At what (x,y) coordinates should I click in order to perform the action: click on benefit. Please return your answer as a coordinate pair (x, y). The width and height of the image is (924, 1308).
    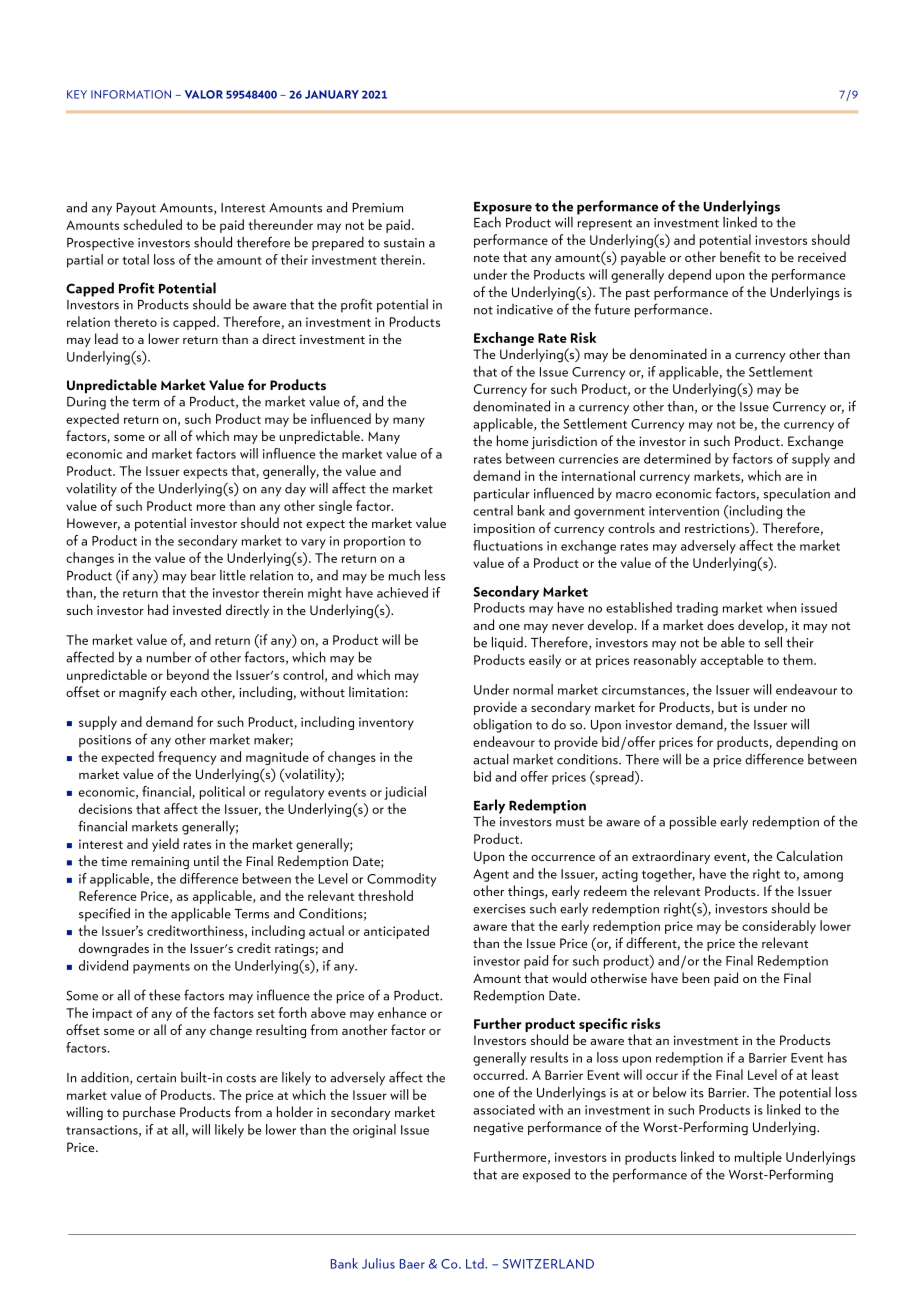
    Looking at the image, I should click on (740, 256).
